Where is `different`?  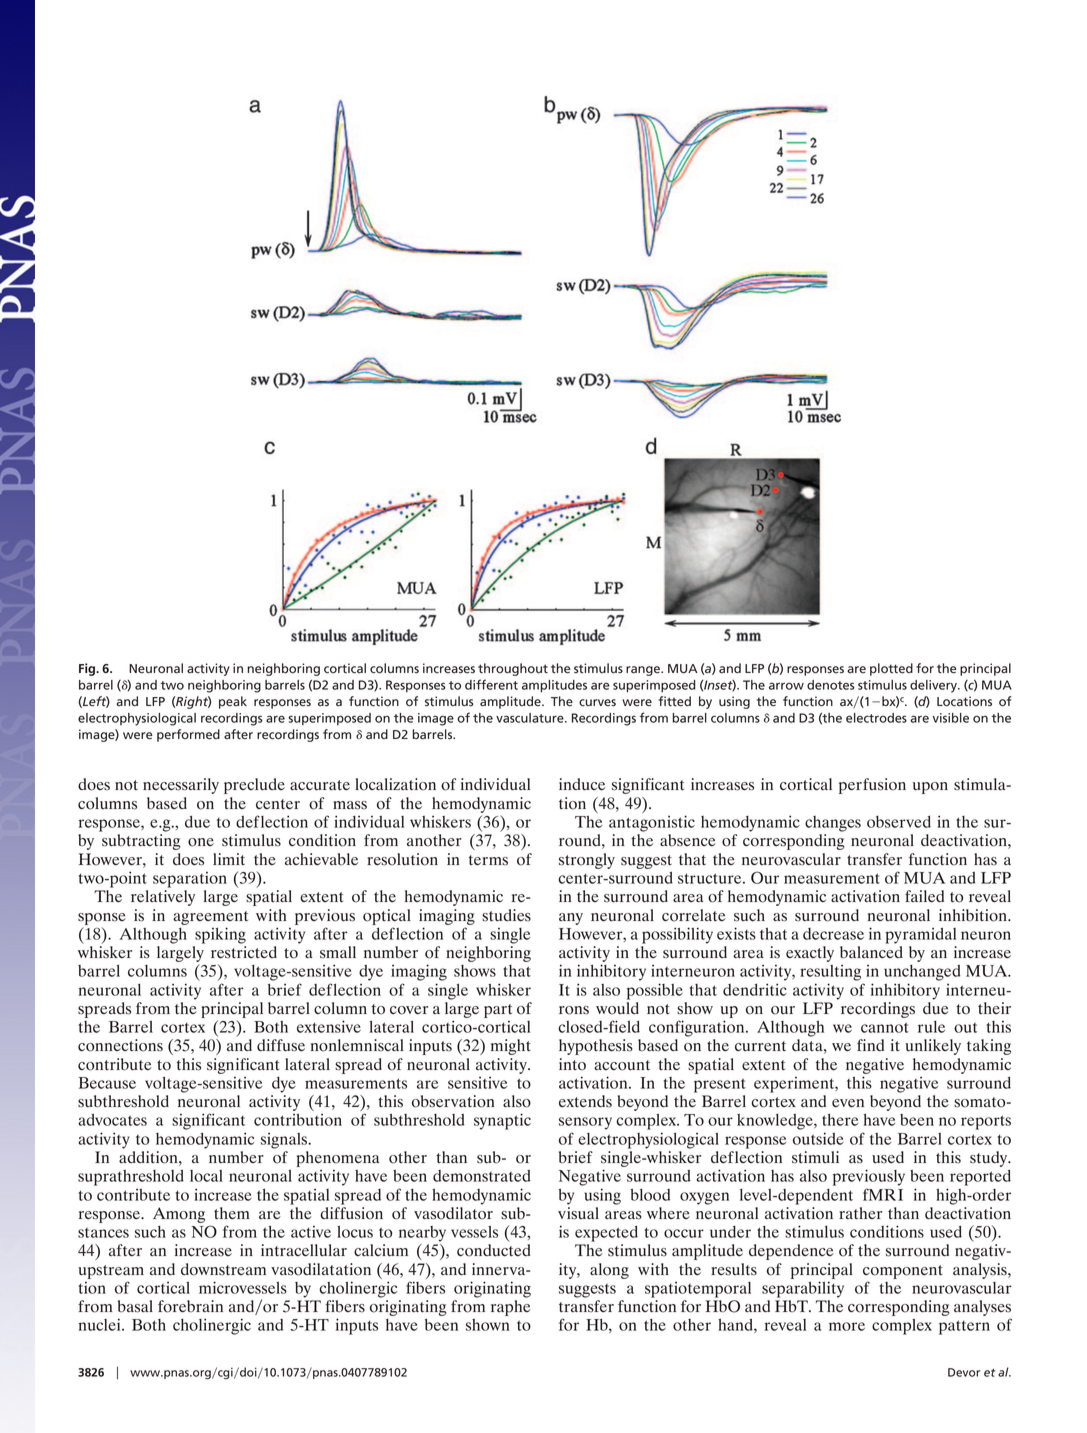
different is located at coordinates (491, 684).
